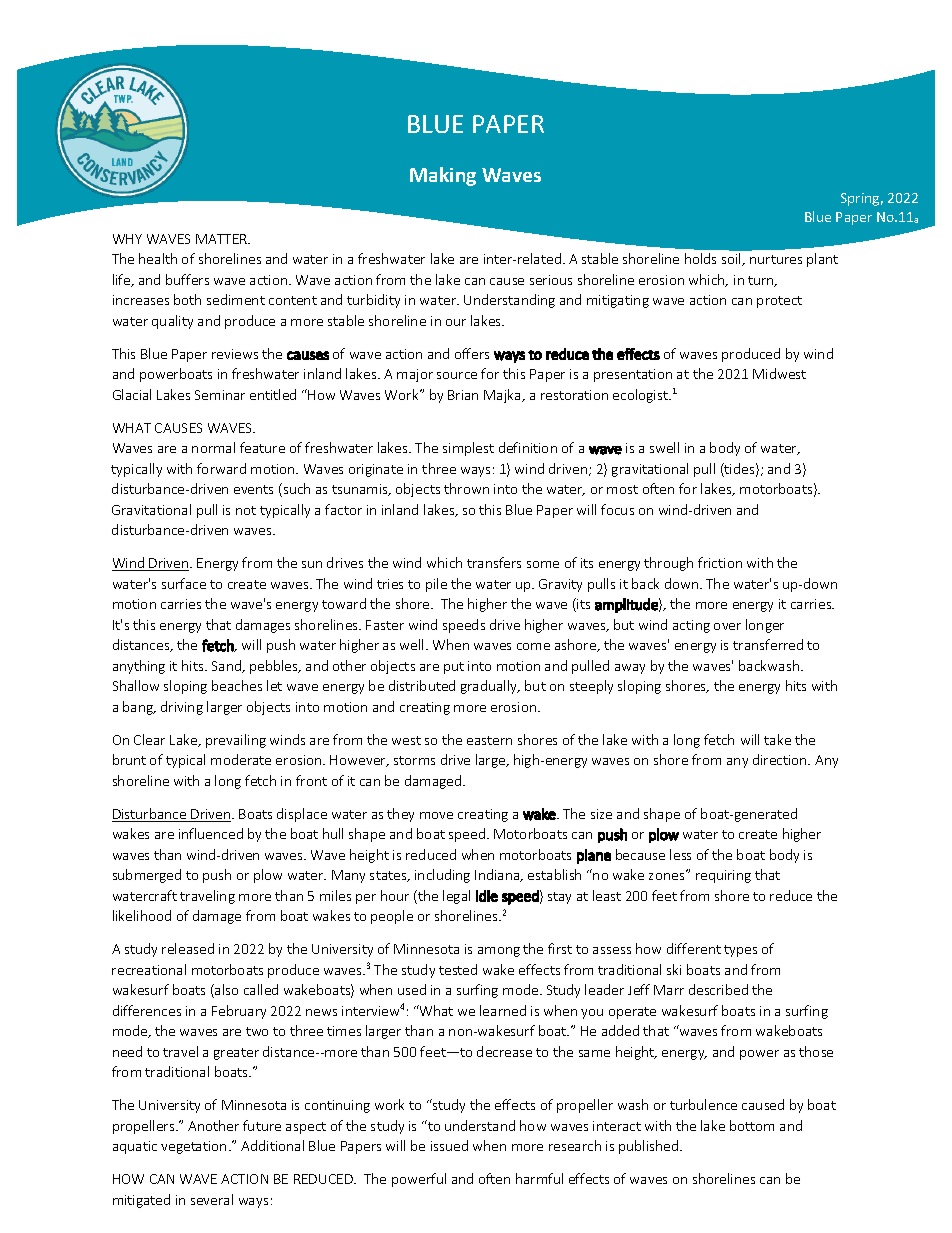 This document has width=952, height=1233. What do you see at coordinates (740, 951) in the document?
I see `types` at bounding box center [740, 951].
